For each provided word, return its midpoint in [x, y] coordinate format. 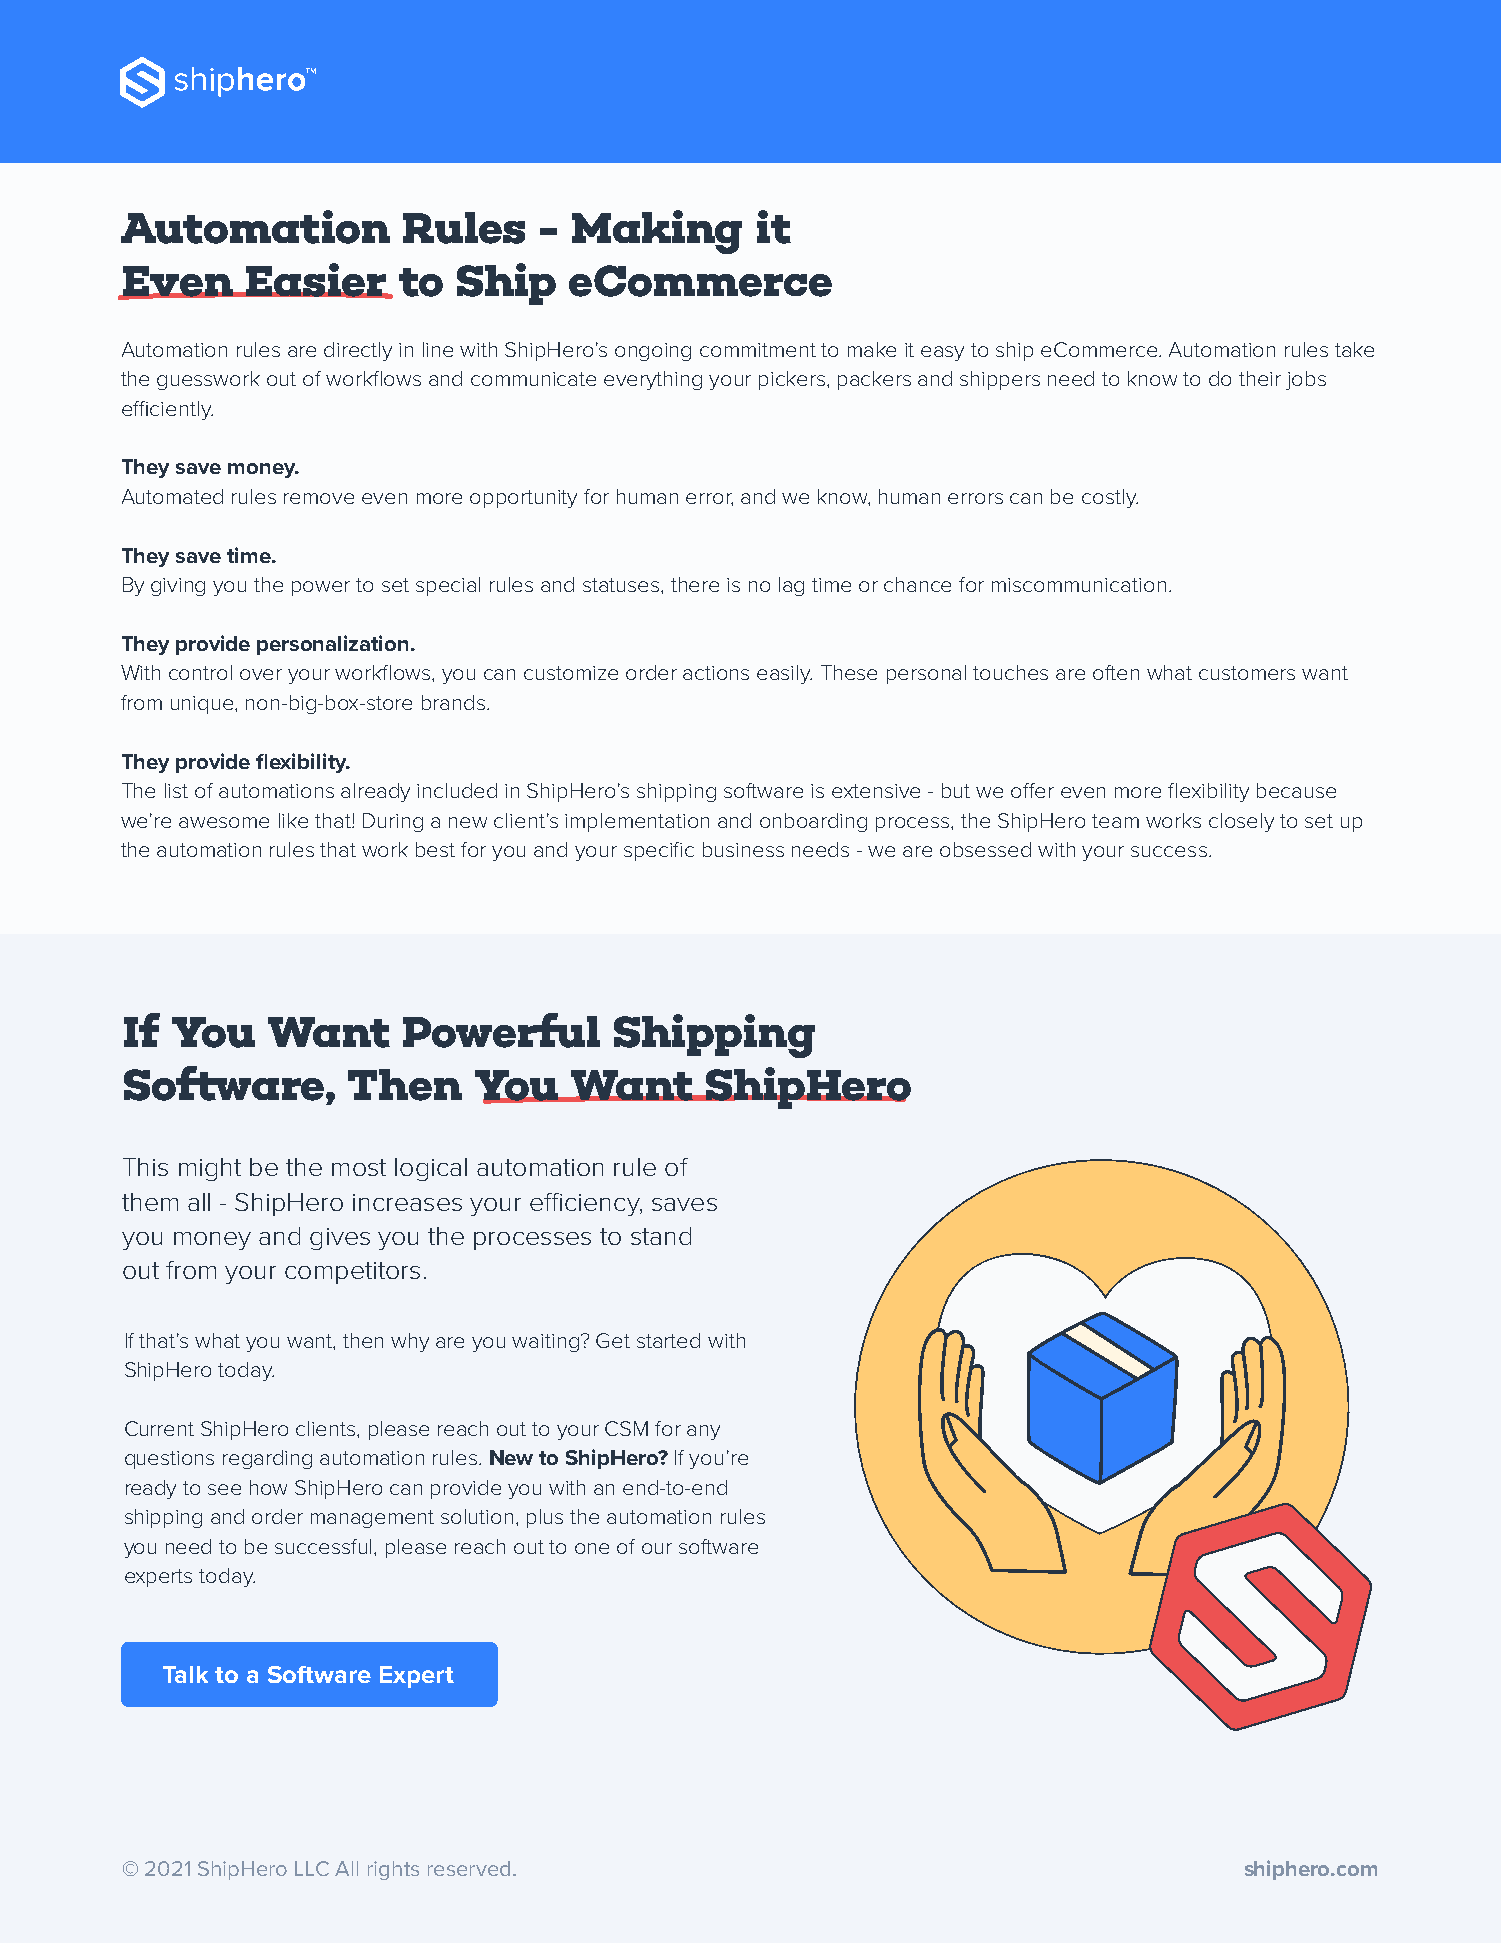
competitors [352, 1273]
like [293, 820]
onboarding [813, 822]
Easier [316, 281]
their [1260, 378]
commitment [758, 350]
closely [1241, 822]
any [703, 1432]
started [668, 1340]
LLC [312, 1868]
